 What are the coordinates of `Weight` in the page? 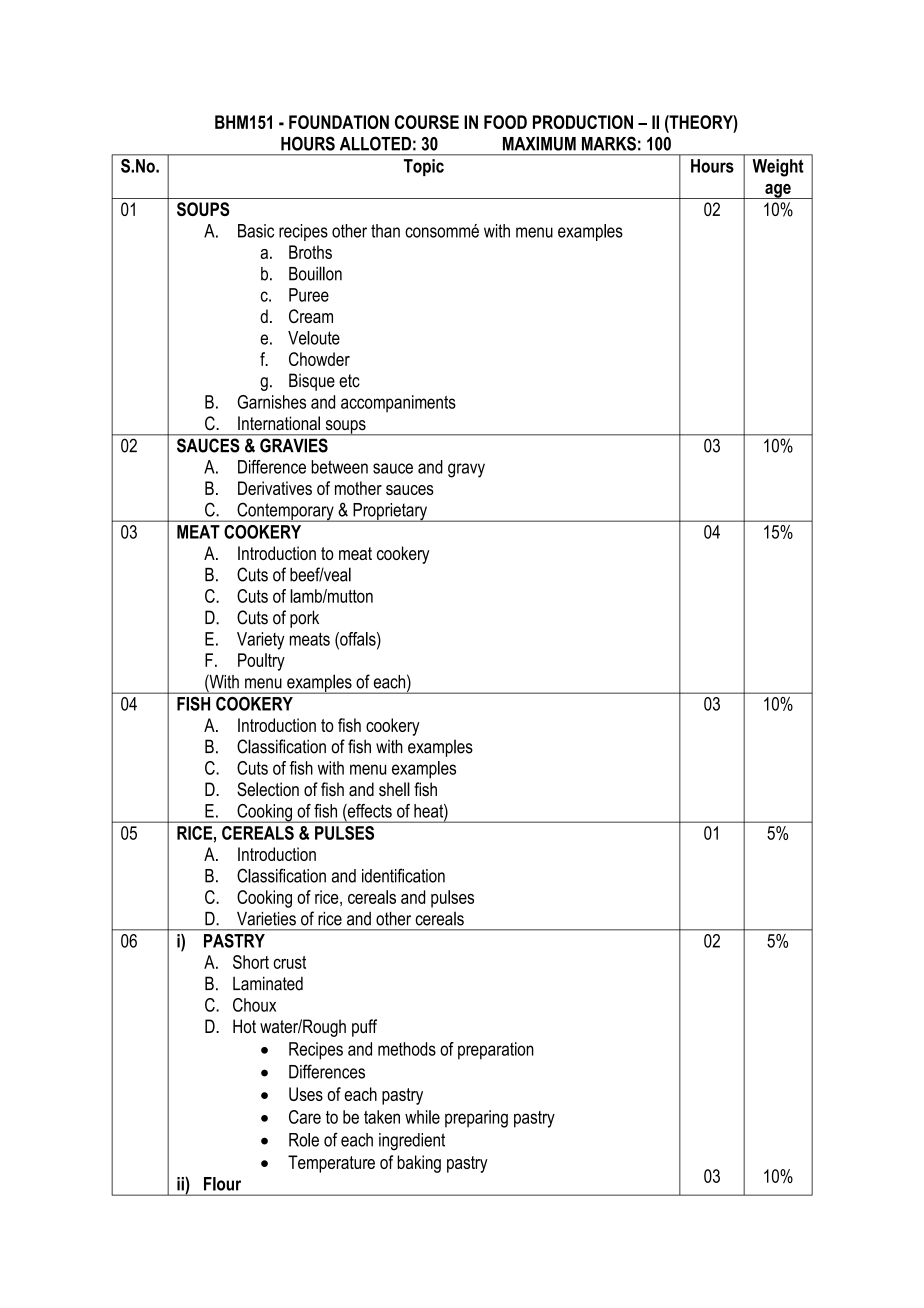 It's located at (778, 168).
